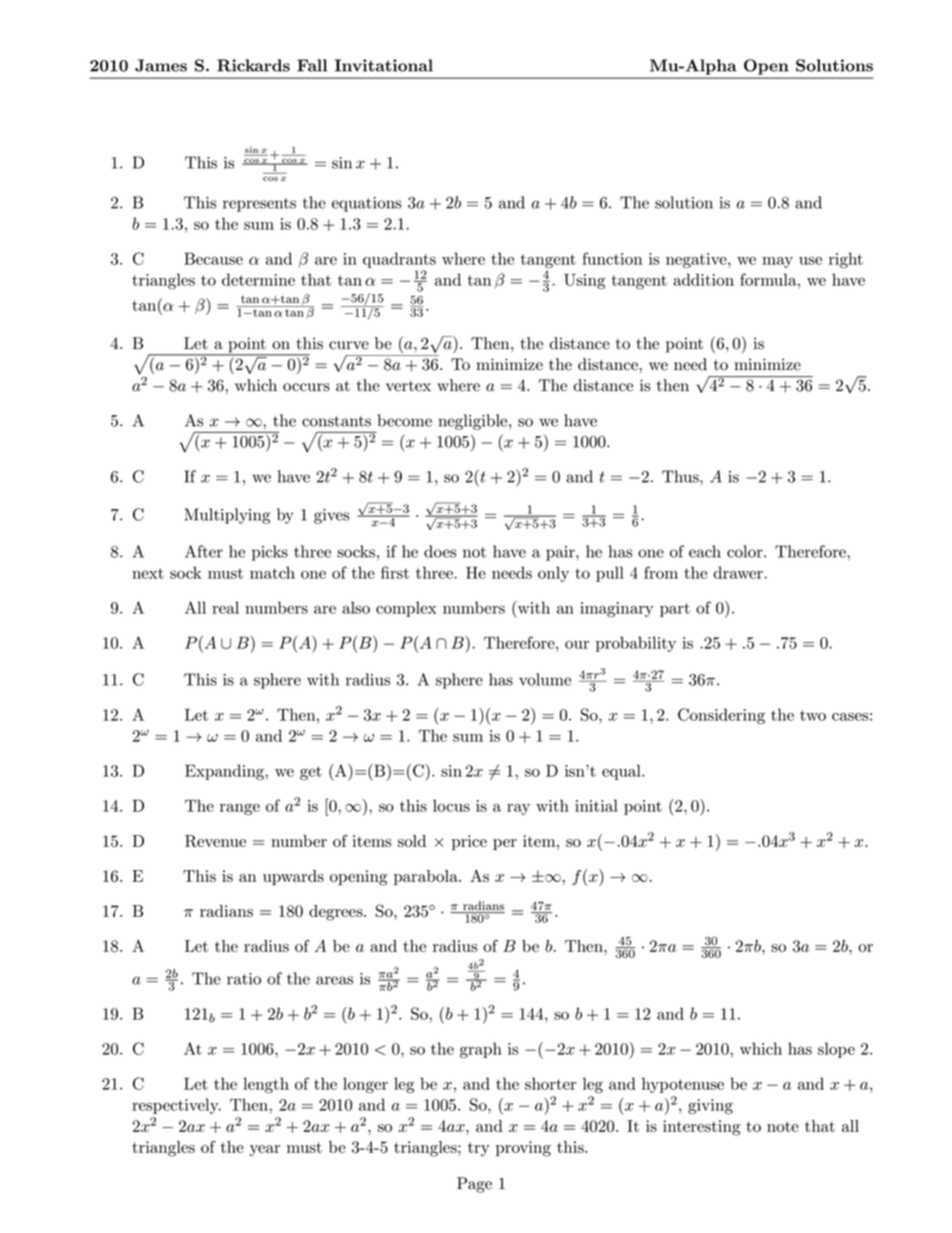 Image resolution: width=952 pixels, height=1233 pixels. I want to click on negligible, so click(474, 422).
